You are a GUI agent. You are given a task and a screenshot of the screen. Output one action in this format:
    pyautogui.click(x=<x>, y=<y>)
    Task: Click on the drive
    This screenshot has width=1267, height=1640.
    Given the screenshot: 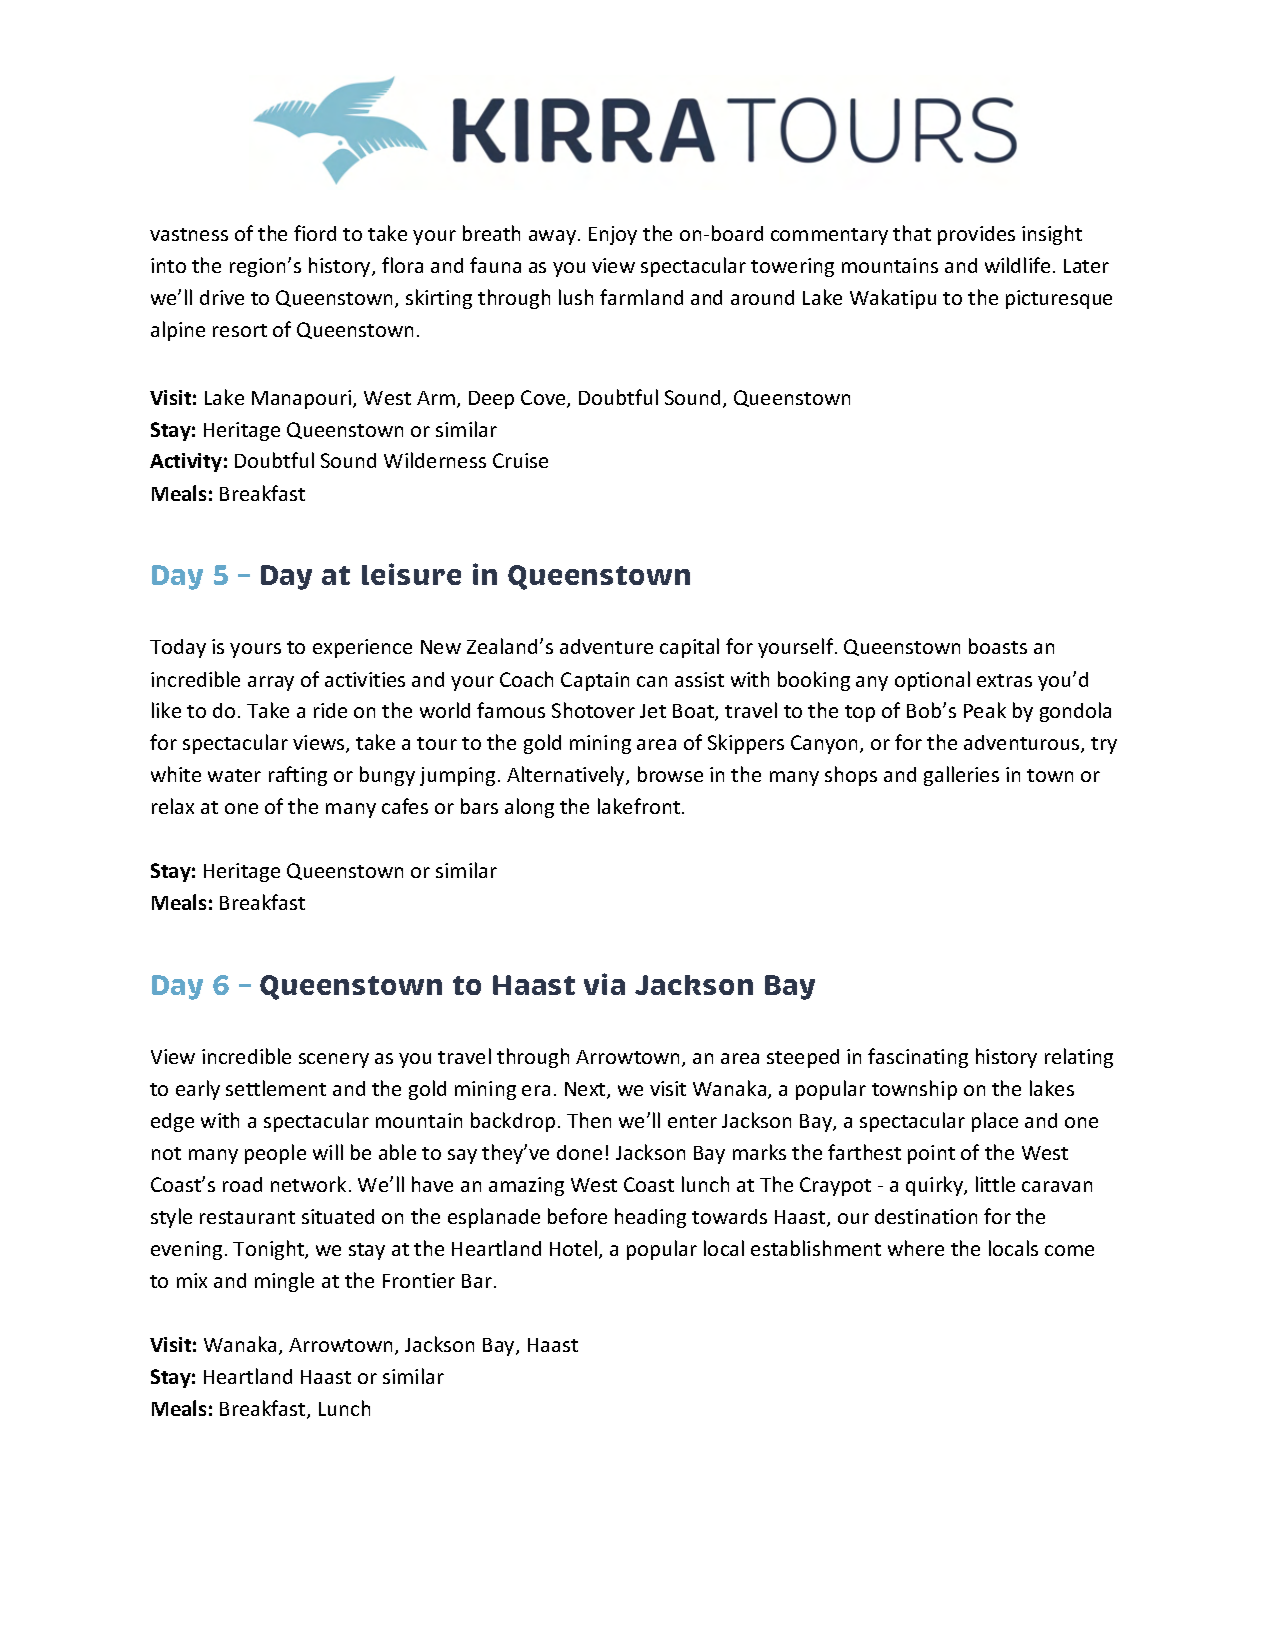 What is the action you would take?
    pyautogui.click(x=222, y=297)
